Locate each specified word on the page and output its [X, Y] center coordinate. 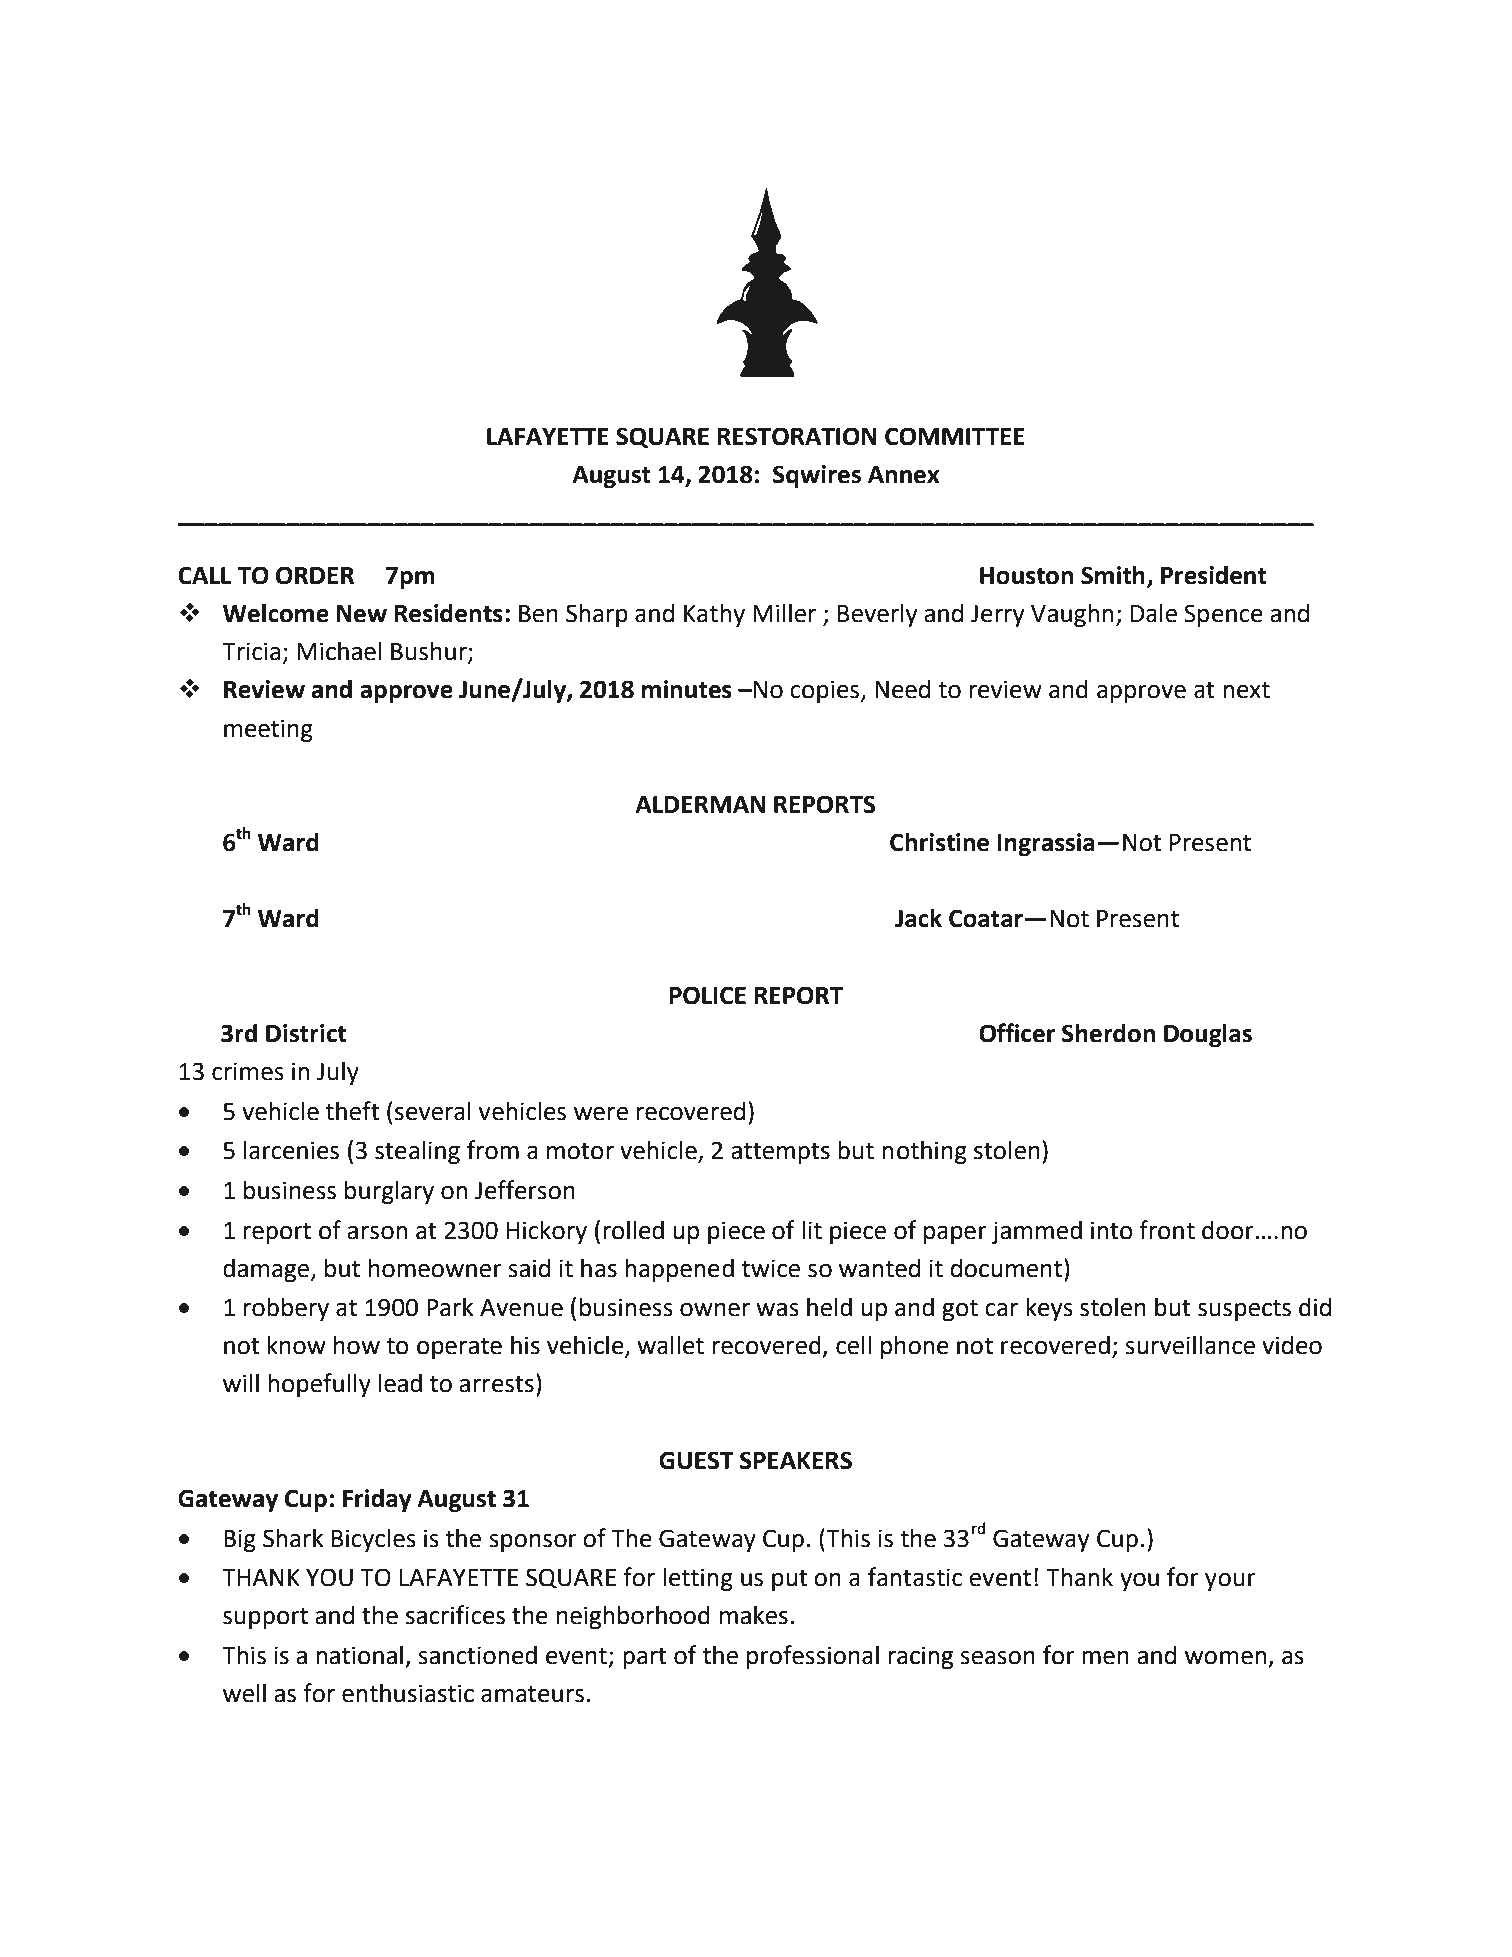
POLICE [707, 995]
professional [813, 1657]
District [306, 1033]
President [1214, 575]
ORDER [315, 575]
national [359, 1655]
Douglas [1208, 1035]
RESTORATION [797, 436]
